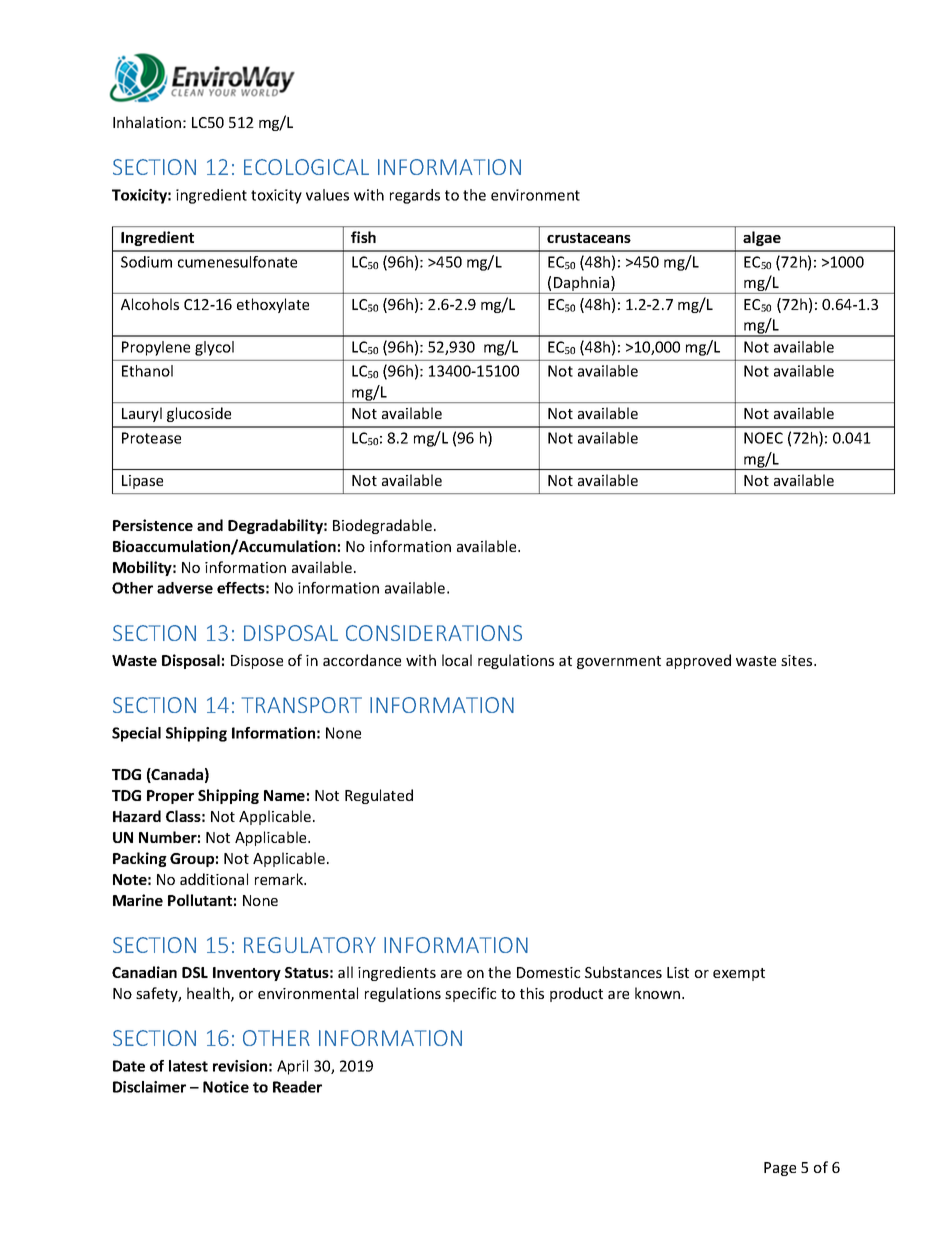 This page has width=952, height=1233. I want to click on adverse, so click(185, 588).
